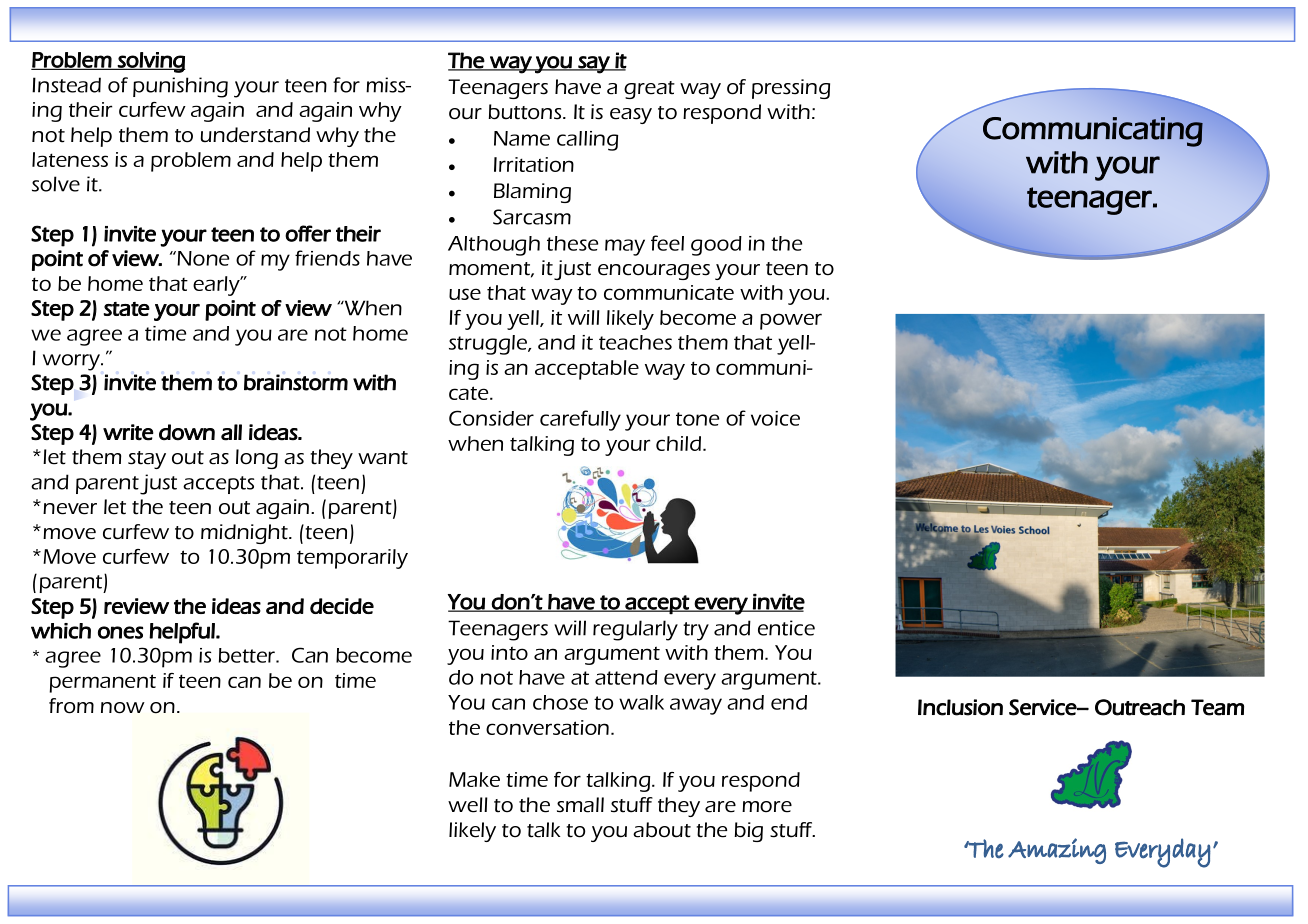  Describe the element at coordinates (791, 89) in the page. I see `pressing` at that location.
